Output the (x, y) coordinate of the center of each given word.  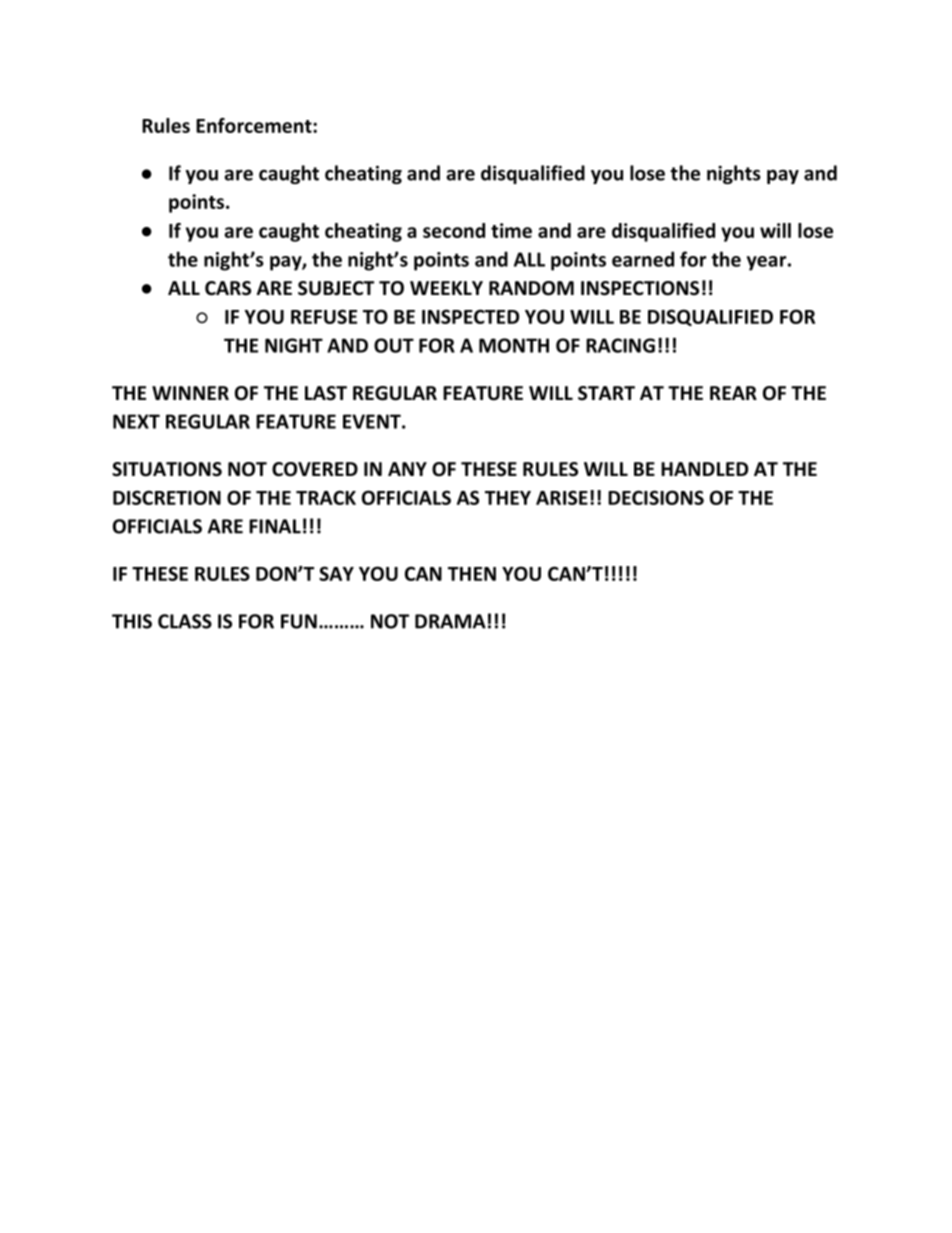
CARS (228, 288)
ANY (407, 469)
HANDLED (704, 469)
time (511, 230)
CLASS (185, 621)
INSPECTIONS (640, 288)
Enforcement (255, 125)
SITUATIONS (167, 469)
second (454, 230)
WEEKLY (446, 288)
